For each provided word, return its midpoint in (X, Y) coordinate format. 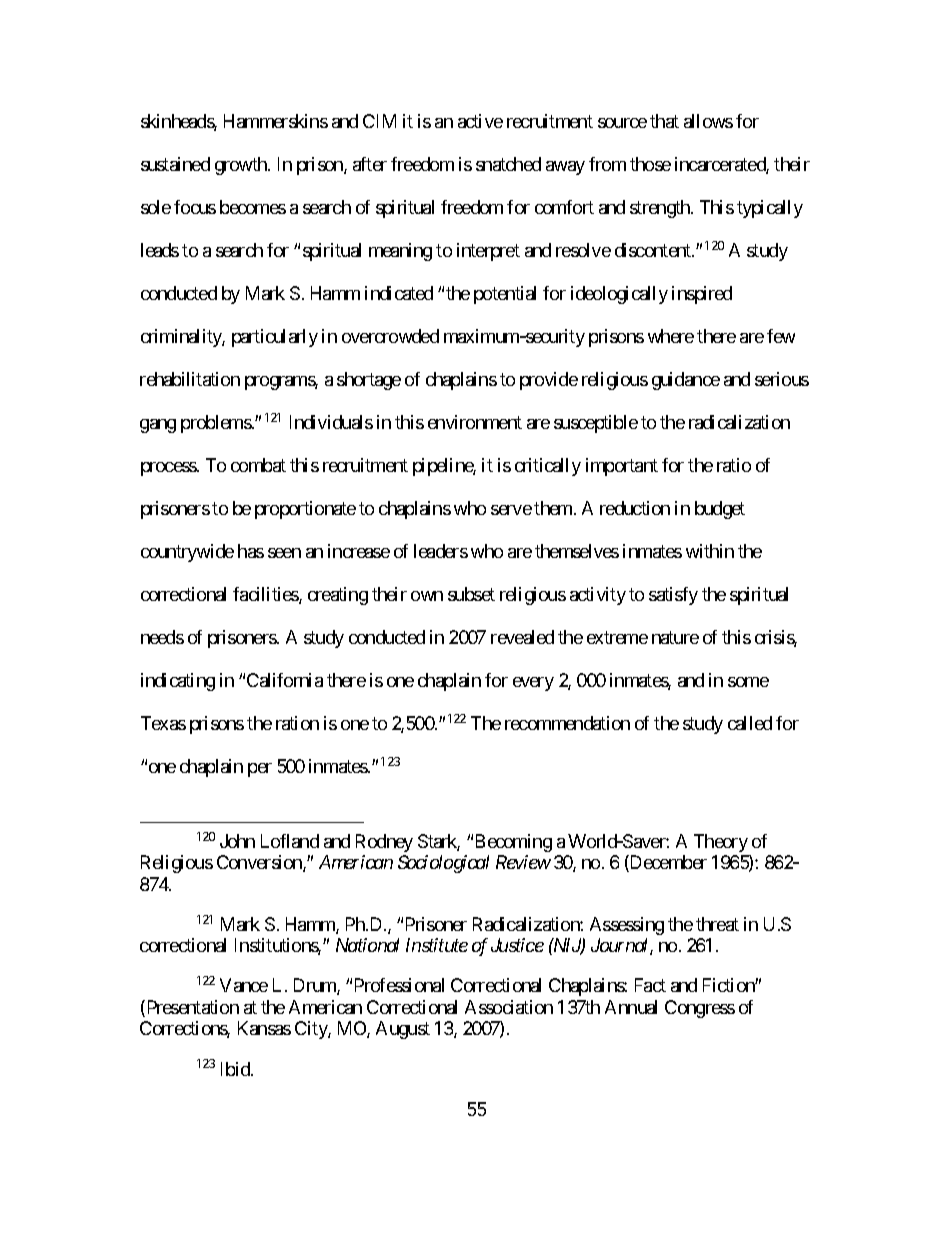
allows (708, 121)
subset (471, 594)
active (480, 121)
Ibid (236, 1069)
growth (242, 166)
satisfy (673, 596)
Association (509, 1007)
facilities (266, 595)
